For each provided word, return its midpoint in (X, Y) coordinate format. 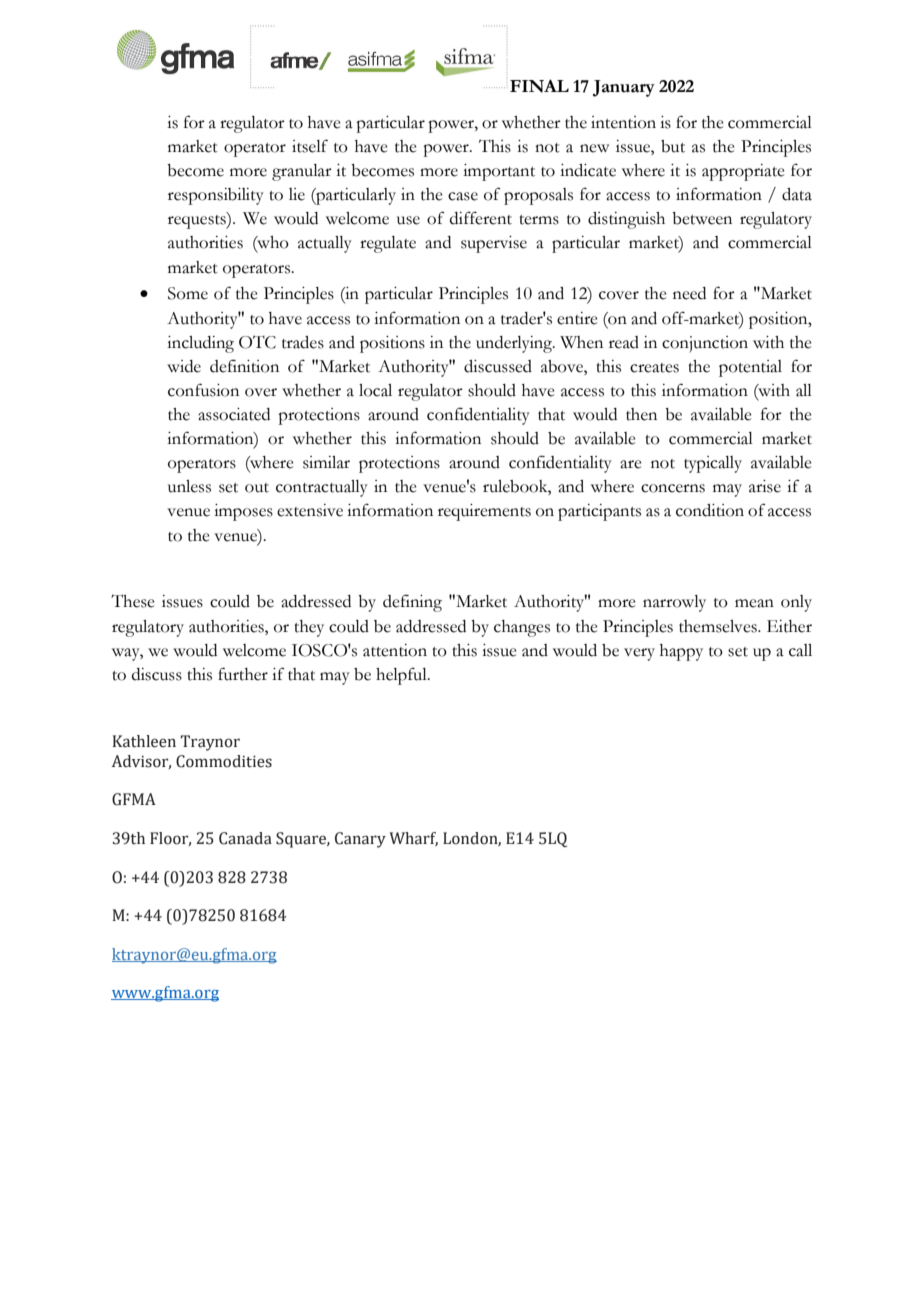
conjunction (705, 344)
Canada (245, 838)
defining (412, 603)
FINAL (539, 86)
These (133, 601)
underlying (515, 344)
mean (754, 603)
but (673, 146)
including (200, 344)
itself (310, 146)
